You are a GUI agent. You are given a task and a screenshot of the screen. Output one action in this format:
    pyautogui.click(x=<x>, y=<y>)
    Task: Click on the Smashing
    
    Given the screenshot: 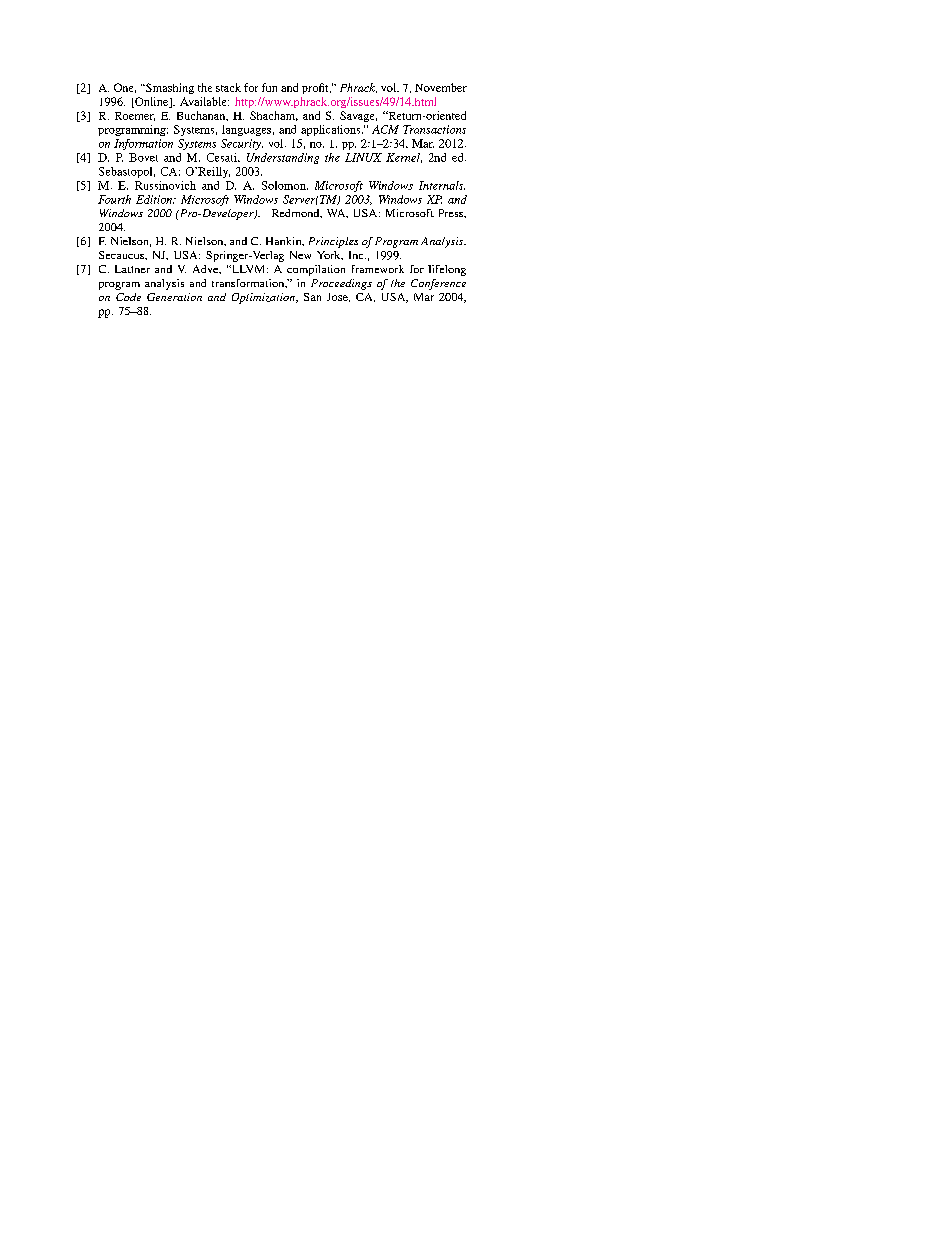 What is the action you would take?
    pyautogui.click(x=169, y=88)
